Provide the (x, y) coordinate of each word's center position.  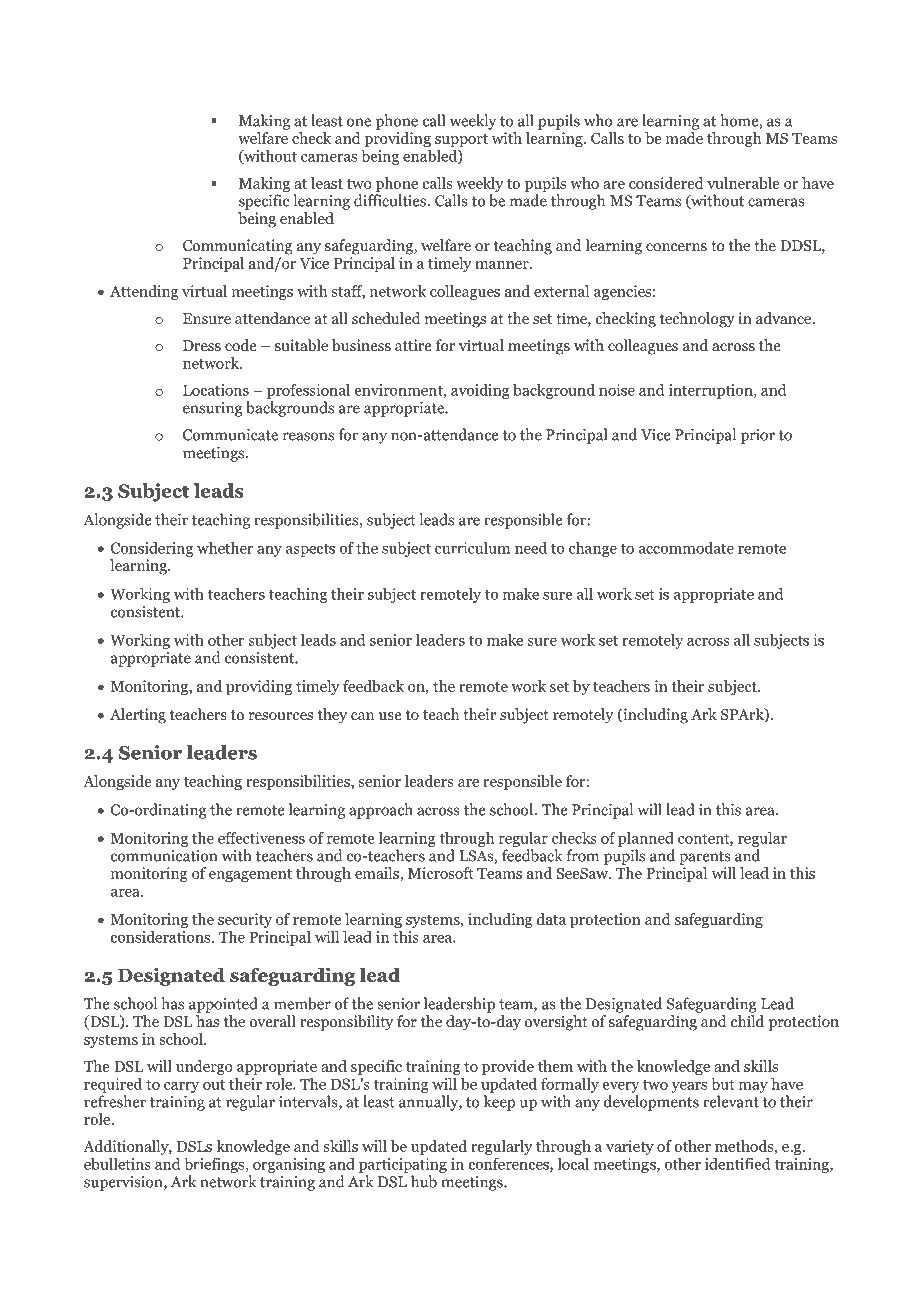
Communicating (238, 247)
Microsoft (441, 873)
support (461, 140)
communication (164, 856)
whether (225, 548)
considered (666, 183)
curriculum (472, 548)
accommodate (686, 548)
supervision (124, 1183)
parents (705, 858)
